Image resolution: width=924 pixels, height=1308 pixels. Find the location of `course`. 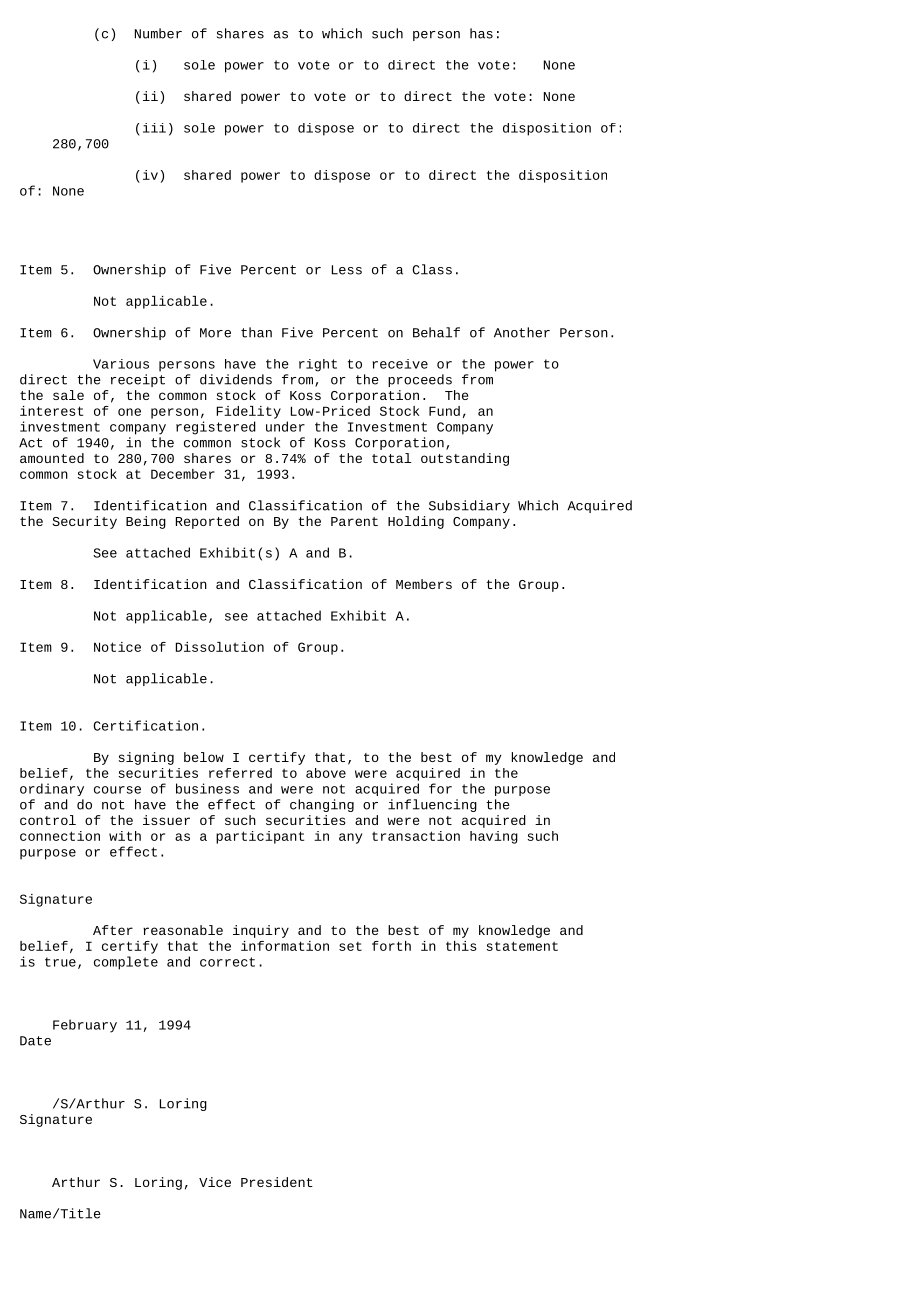

course is located at coordinates (117, 790).
